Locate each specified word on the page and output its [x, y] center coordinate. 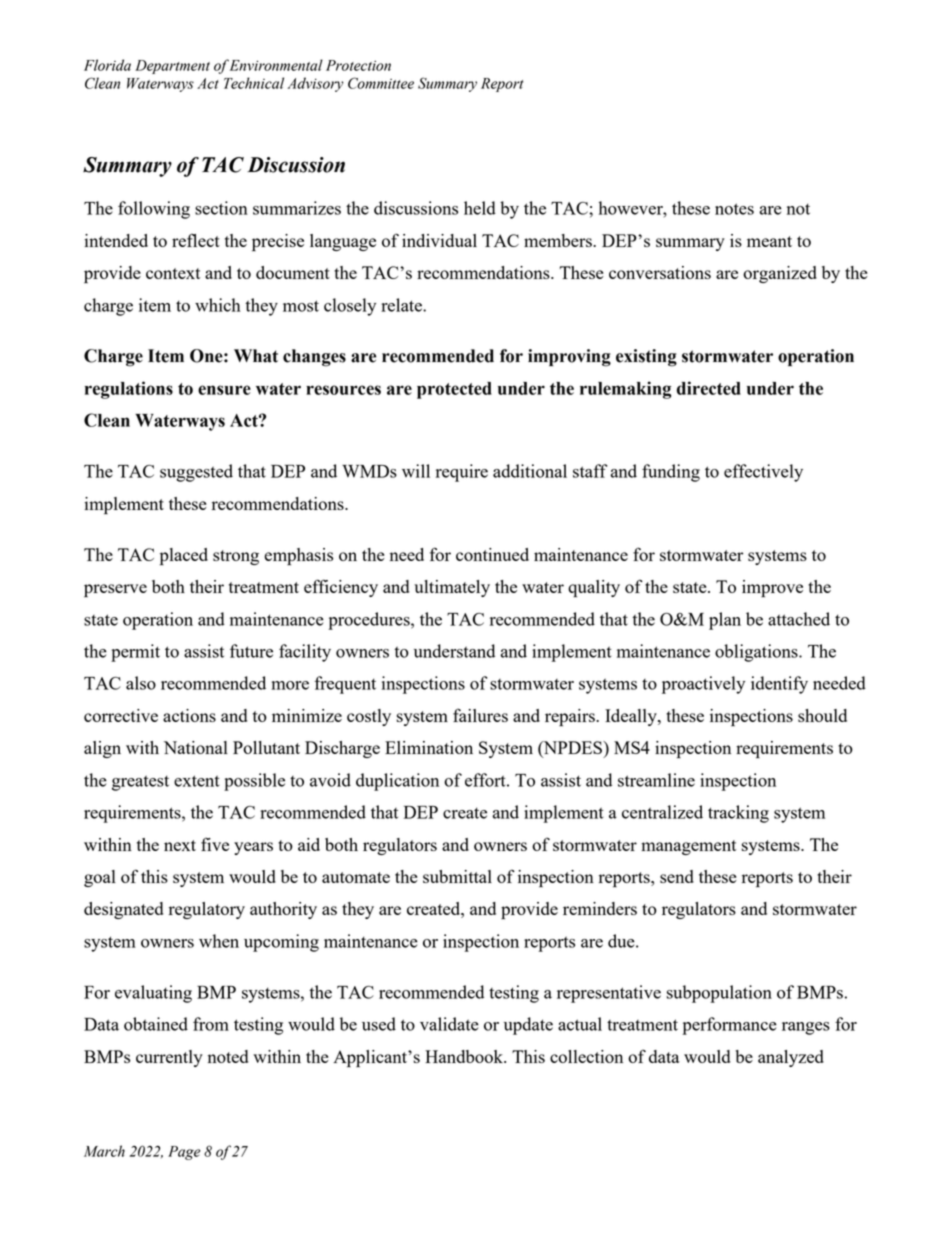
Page [184, 1153]
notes [734, 209]
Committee [381, 83]
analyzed [791, 1058]
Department [172, 67]
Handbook [465, 1056]
